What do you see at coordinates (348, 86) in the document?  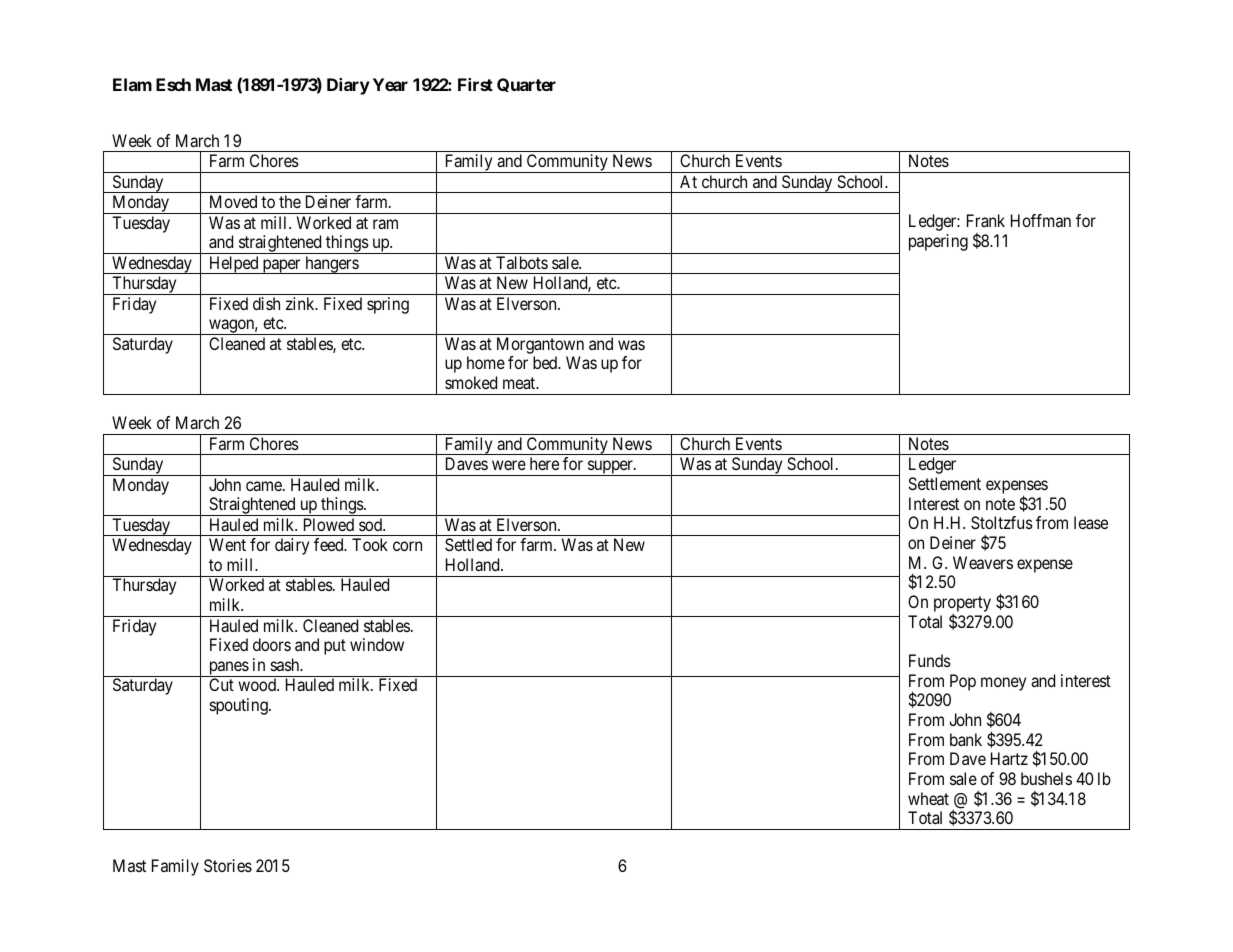 I see `Diary` at bounding box center [348, 86].
